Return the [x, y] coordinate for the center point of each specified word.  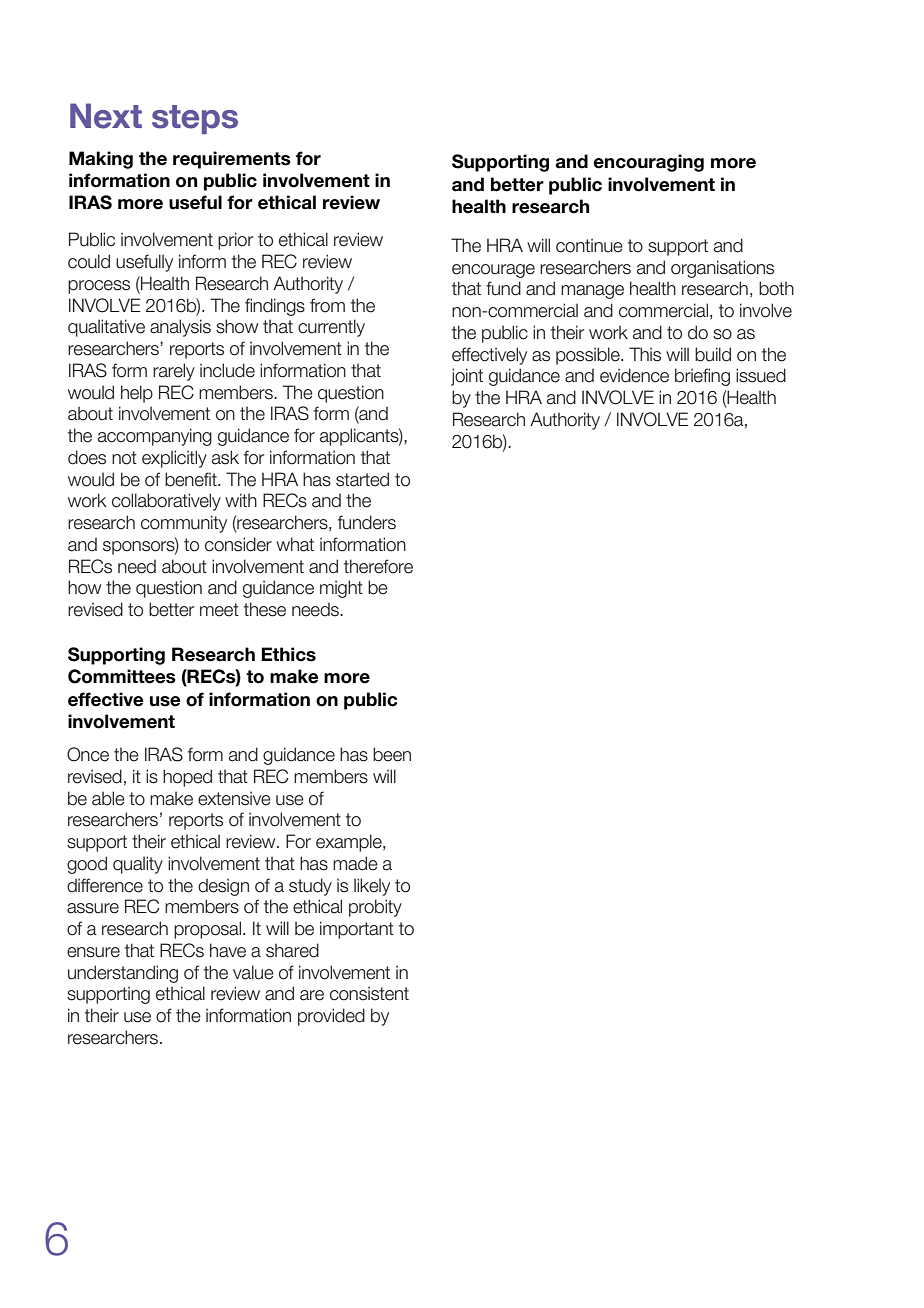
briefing [702, 377]
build [713, 354]
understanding [123, 974]
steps [195, 119]
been [392, 754]
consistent [369, 993]
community [184, 524]
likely [372, 887]
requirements [232, 160]
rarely [174, 372]
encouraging [648, 163]
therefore [378, 566]
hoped [187, 778]
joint [467, 377]
